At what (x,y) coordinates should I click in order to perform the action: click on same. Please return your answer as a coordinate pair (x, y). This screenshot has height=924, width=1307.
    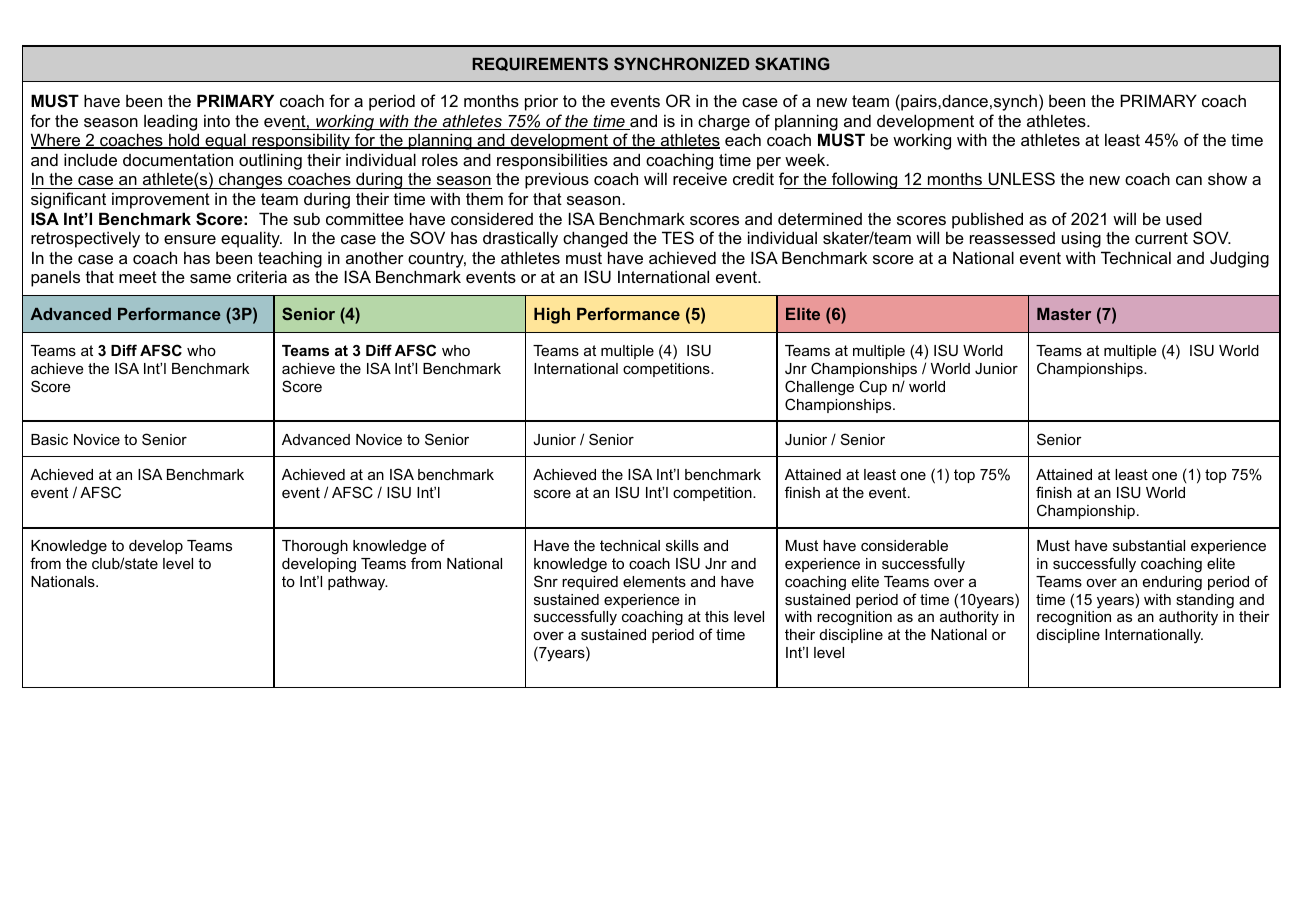
    Looking at the image, I should click on (210, 278).
